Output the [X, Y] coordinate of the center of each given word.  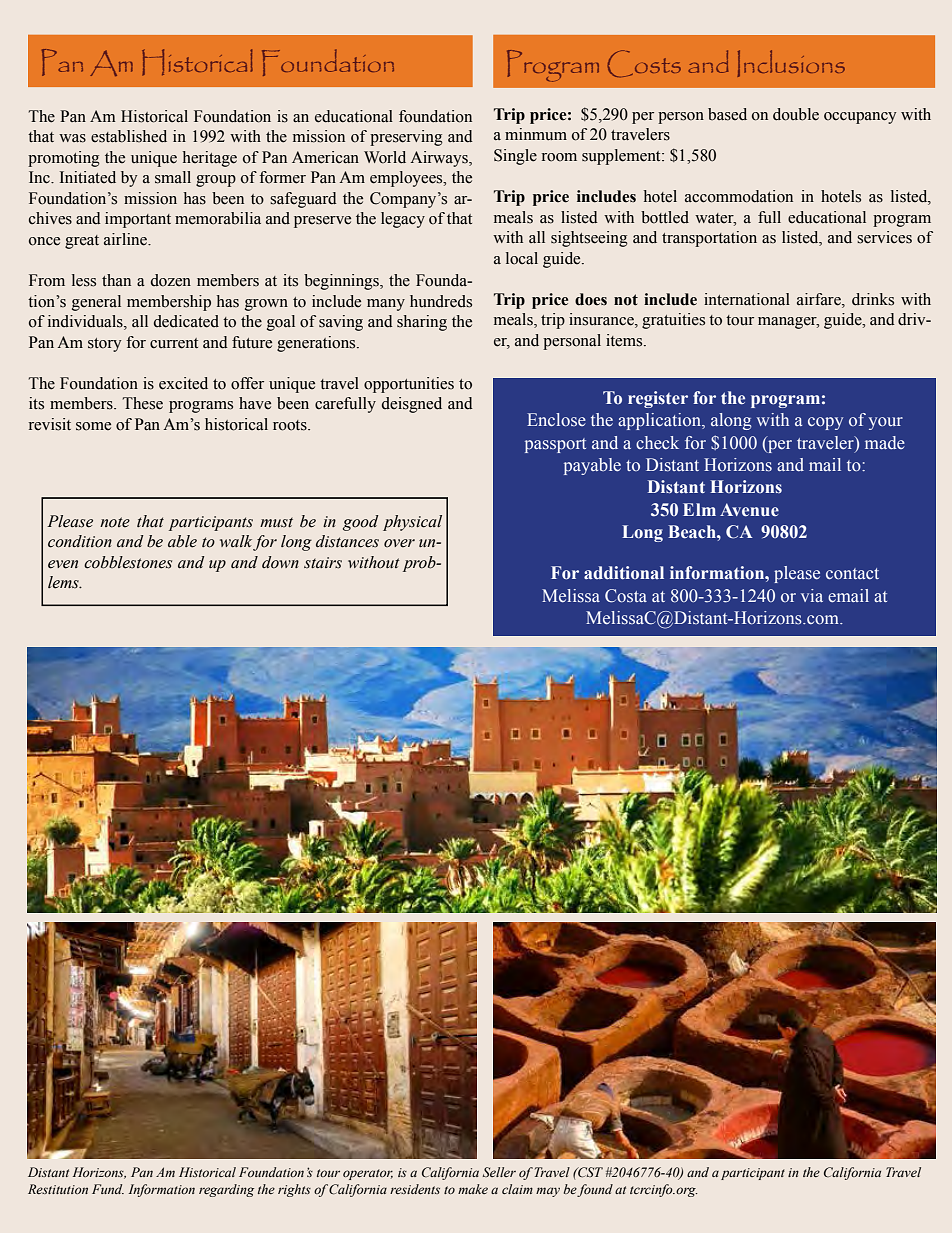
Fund [108, 1189]
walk [237, 542]
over [399, 543]
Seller [499, 1172]
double [796, 114]
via [812, 595]
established [129, 136]
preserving [406, 138]
